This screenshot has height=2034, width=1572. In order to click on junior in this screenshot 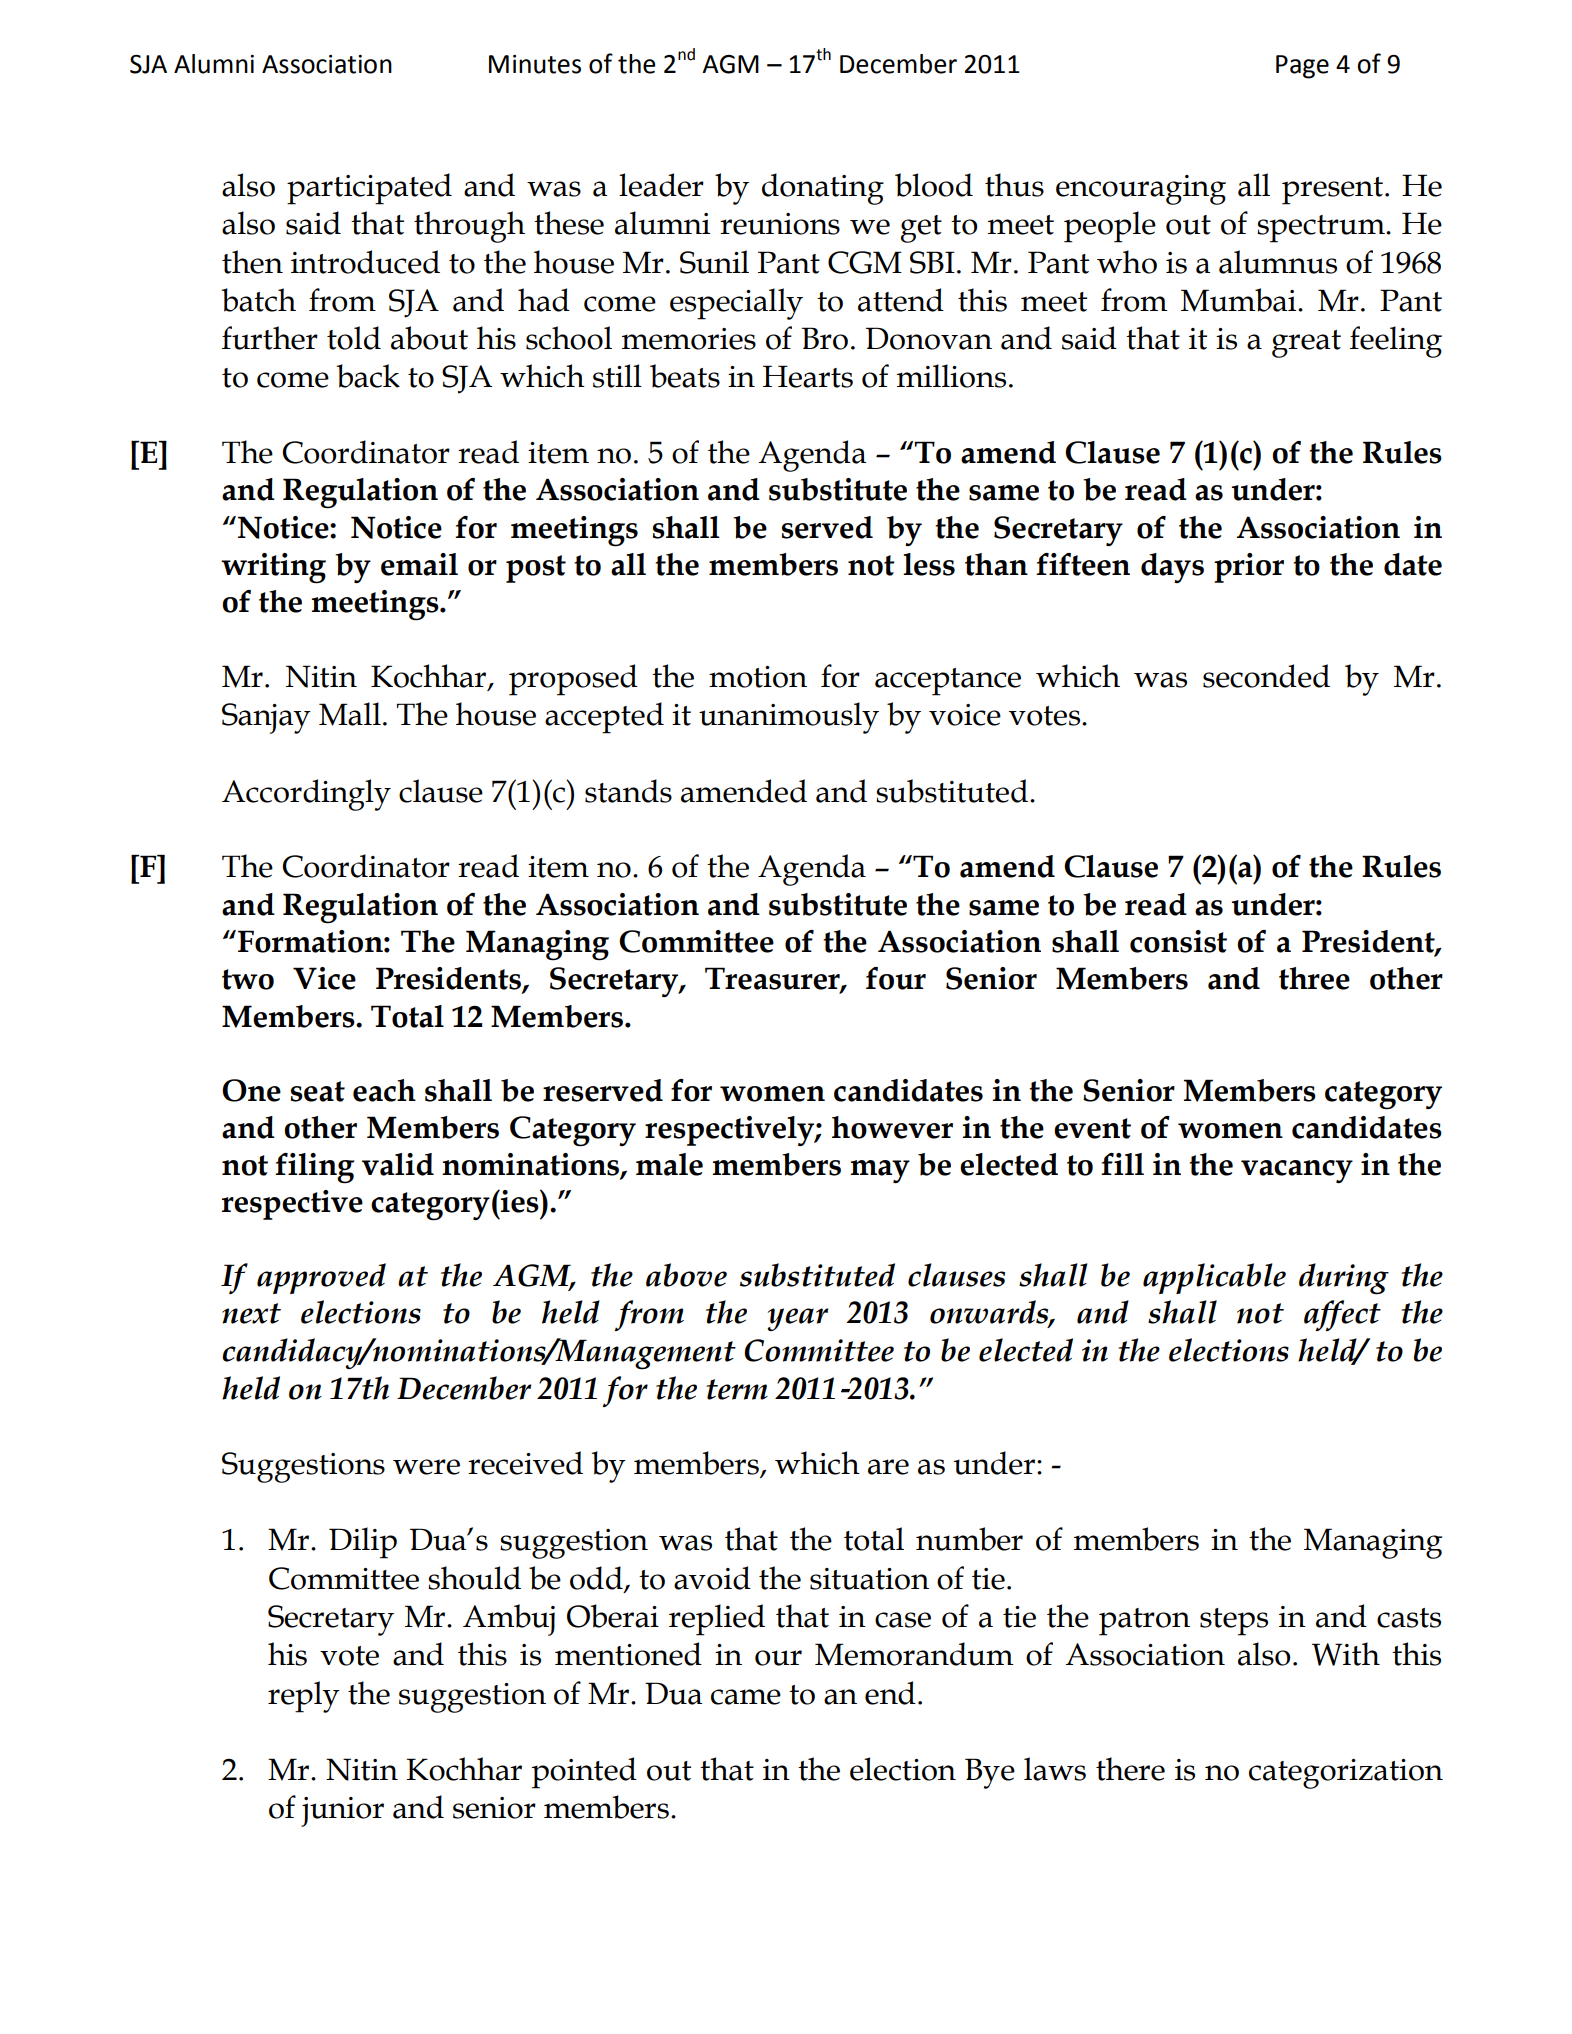, I will do `click(342, 1812)`.
